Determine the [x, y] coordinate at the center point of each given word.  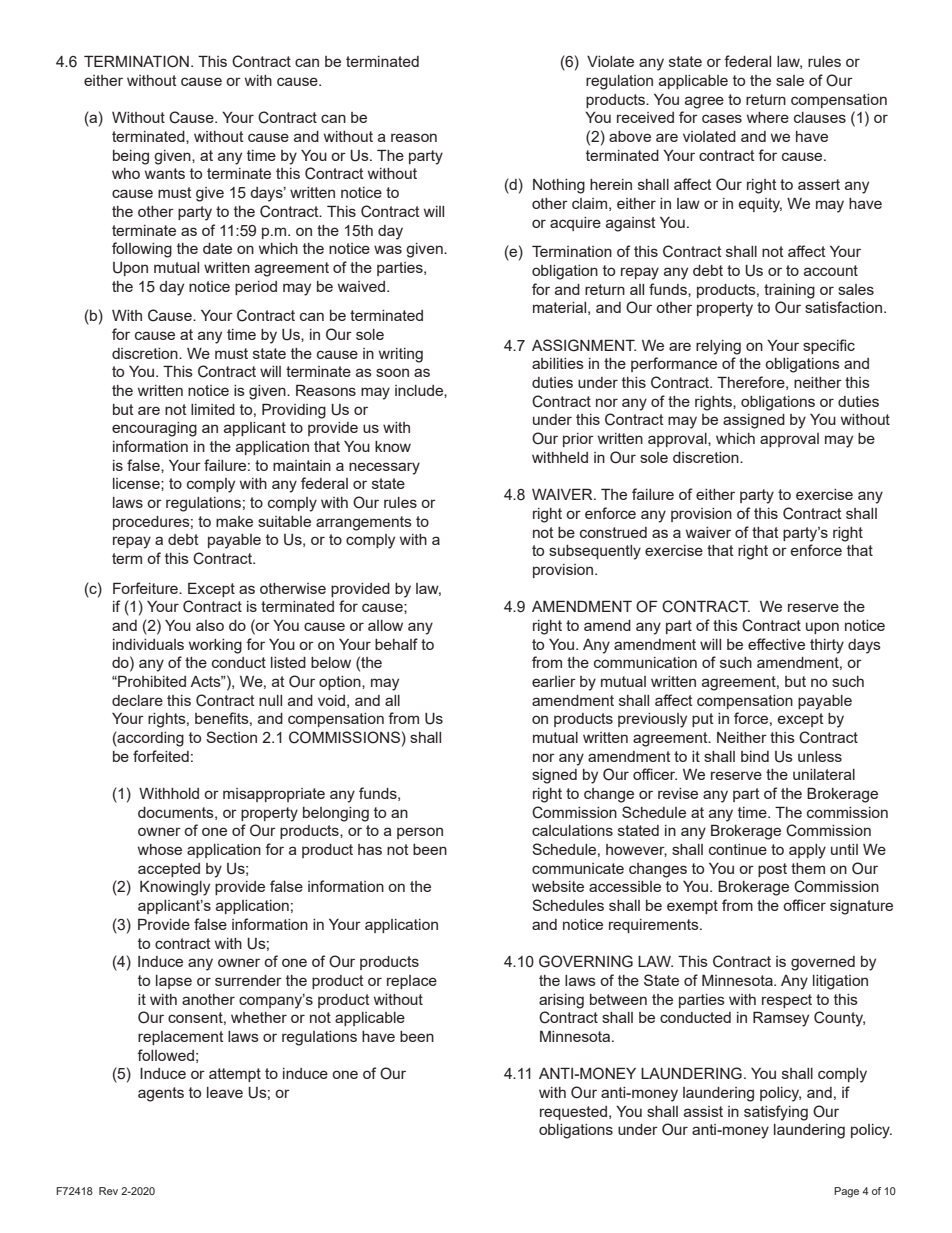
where [768, 117]
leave [225, 1092]
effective [776, 644]
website [558, 886]
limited [213, 409]
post [772, 870]
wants [165, 173]
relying [718, 347]
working [215, 646]
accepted [169, 870]
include [420, 390]
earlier [554, 681]
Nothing [559, 186]
